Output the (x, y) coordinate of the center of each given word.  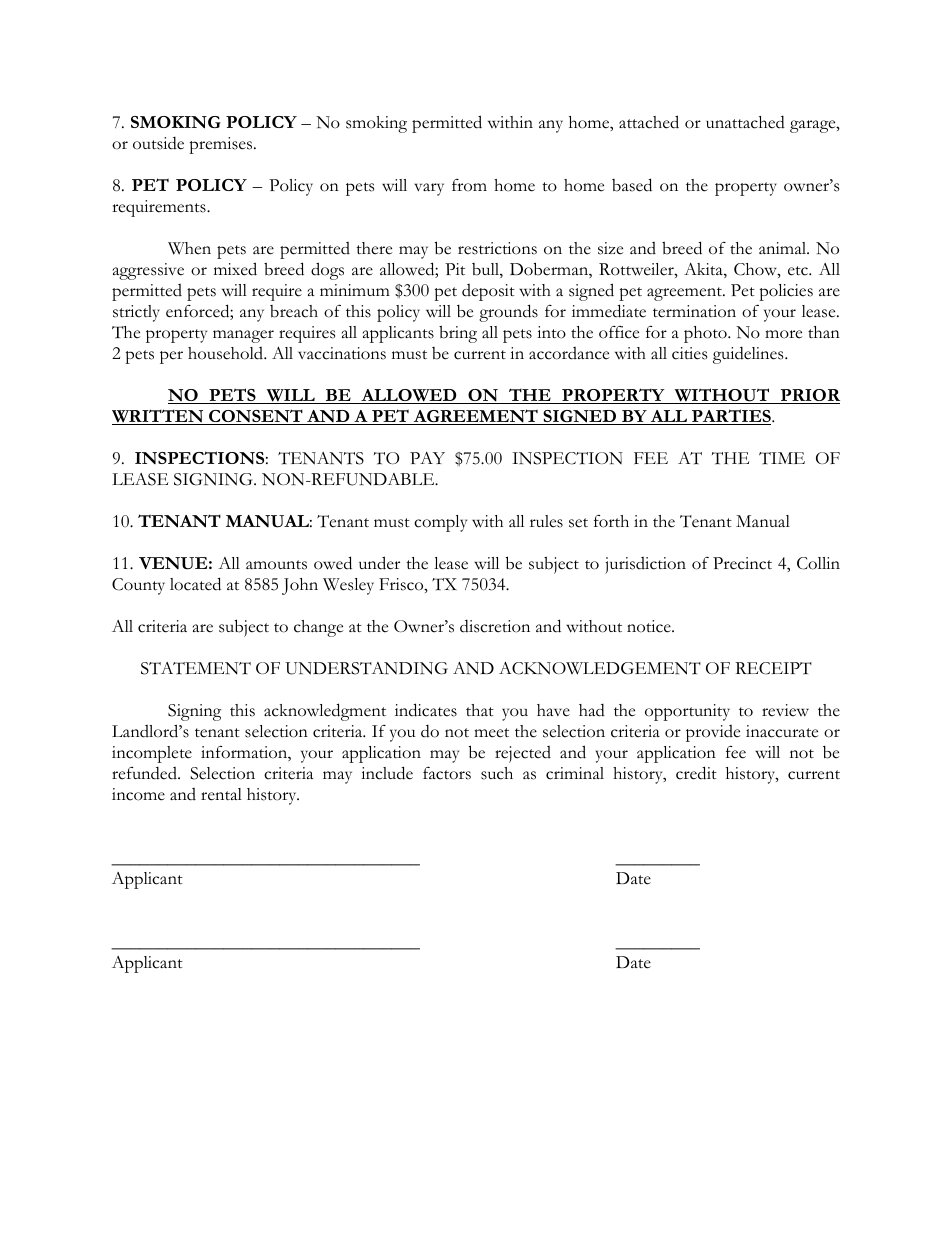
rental (221, 794)
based (632, 185)
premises (222, 145)
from (469, 185)
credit (696, 773)
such (497, 773)
